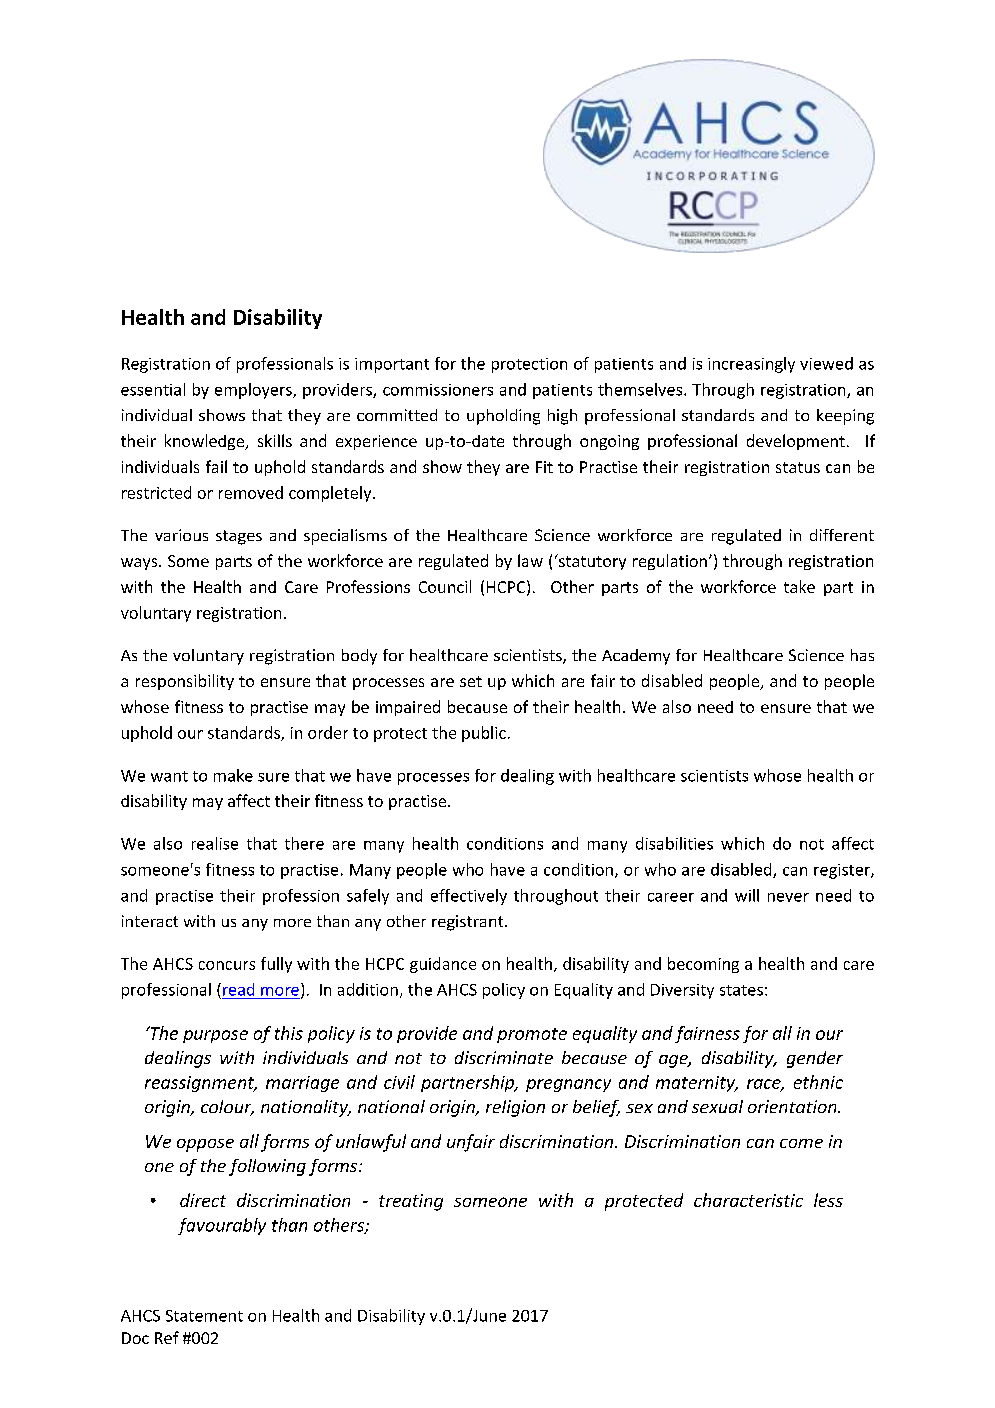  I want to click on Statement, so click(204, 1316).
